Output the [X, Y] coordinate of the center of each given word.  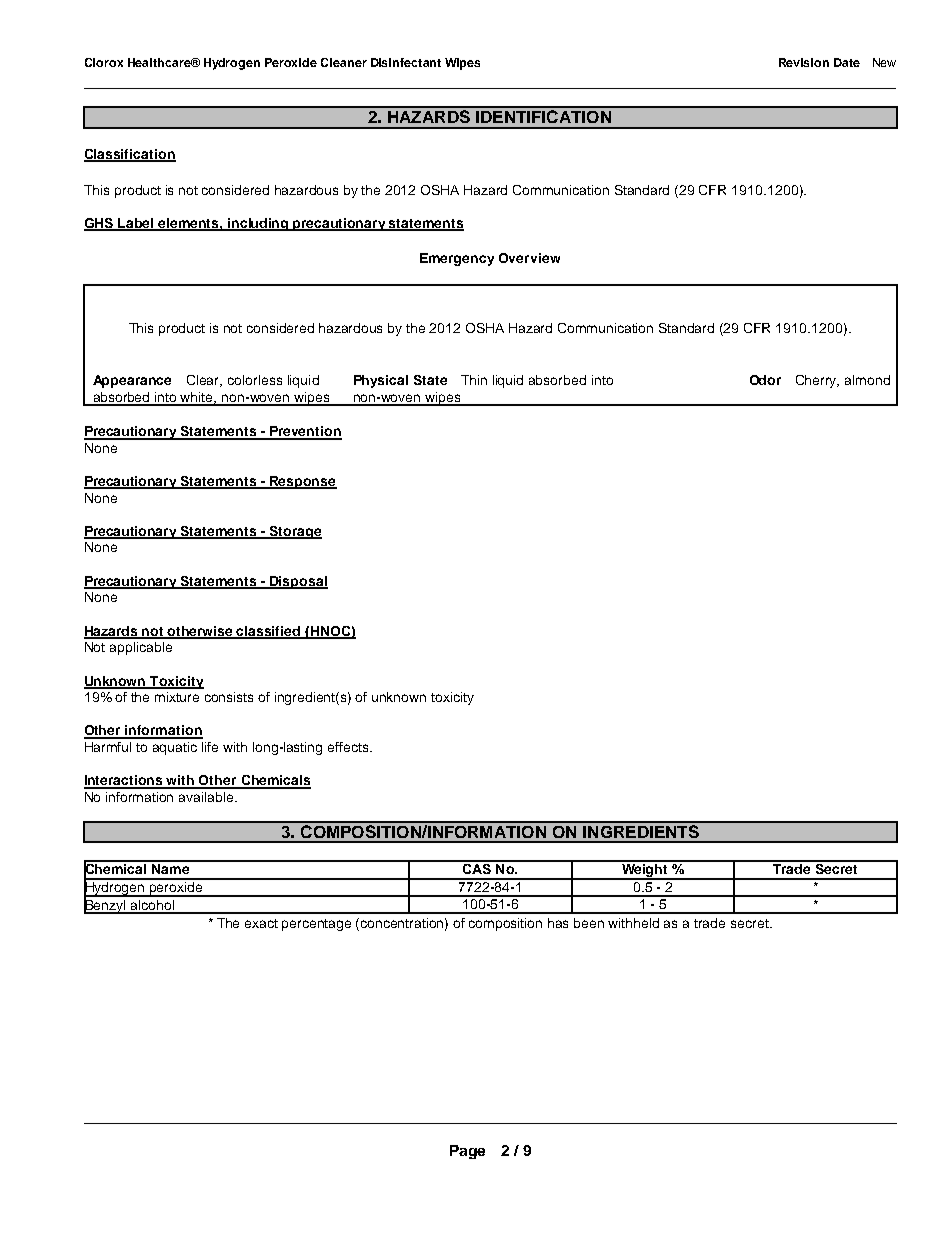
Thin [474, 380]
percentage [316, 925]
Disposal [298, 582]
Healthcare [160, 62]
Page [467, 1152]
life [210, 747]
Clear [204, 381]
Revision [804, 62]
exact [261, 923]
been [589, 923]
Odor [765, 380]
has [558, 923]
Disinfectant [406, 62]
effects [349, 747]
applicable [141, 648]
